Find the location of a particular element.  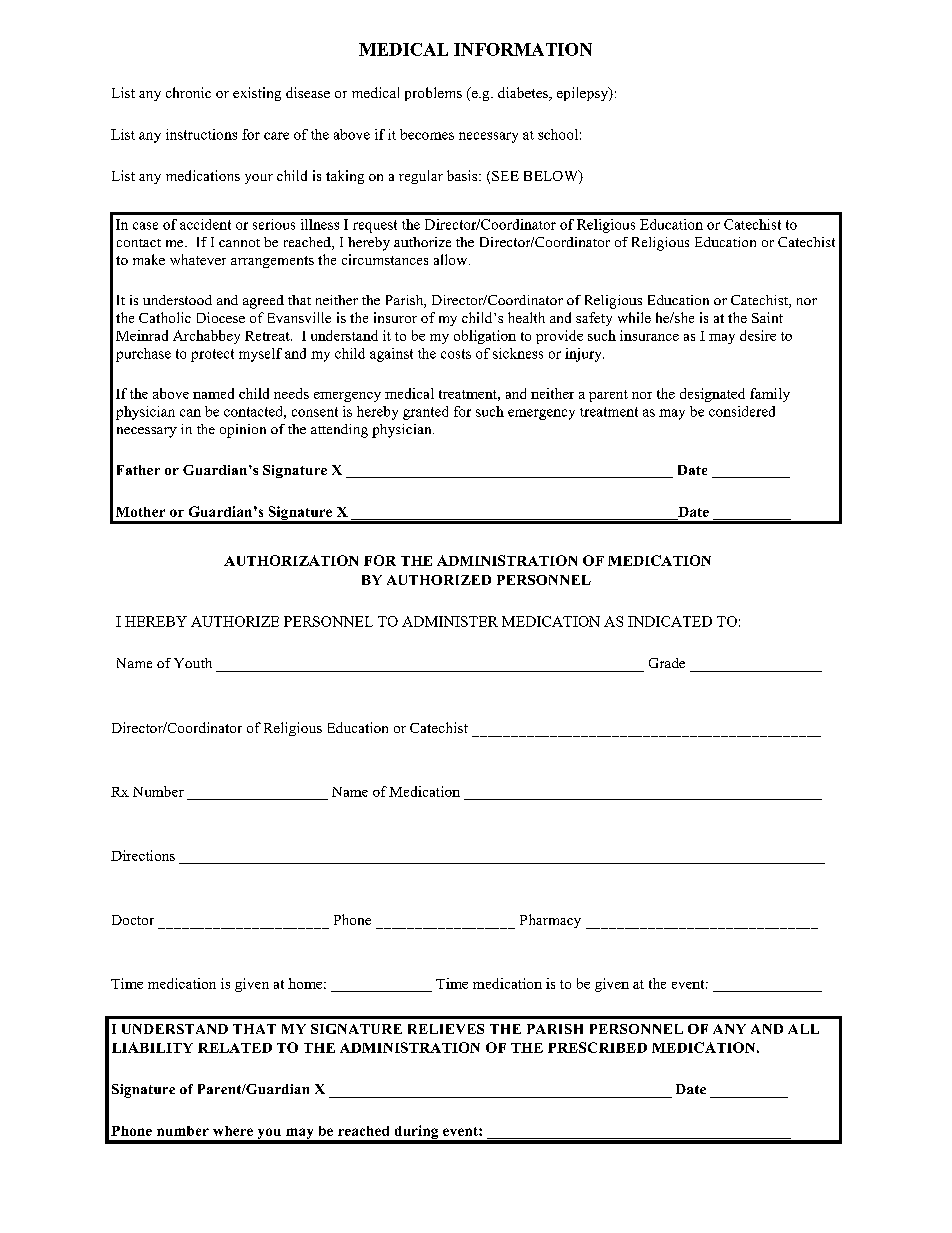

Grade is located at coordinates (667, 663).
